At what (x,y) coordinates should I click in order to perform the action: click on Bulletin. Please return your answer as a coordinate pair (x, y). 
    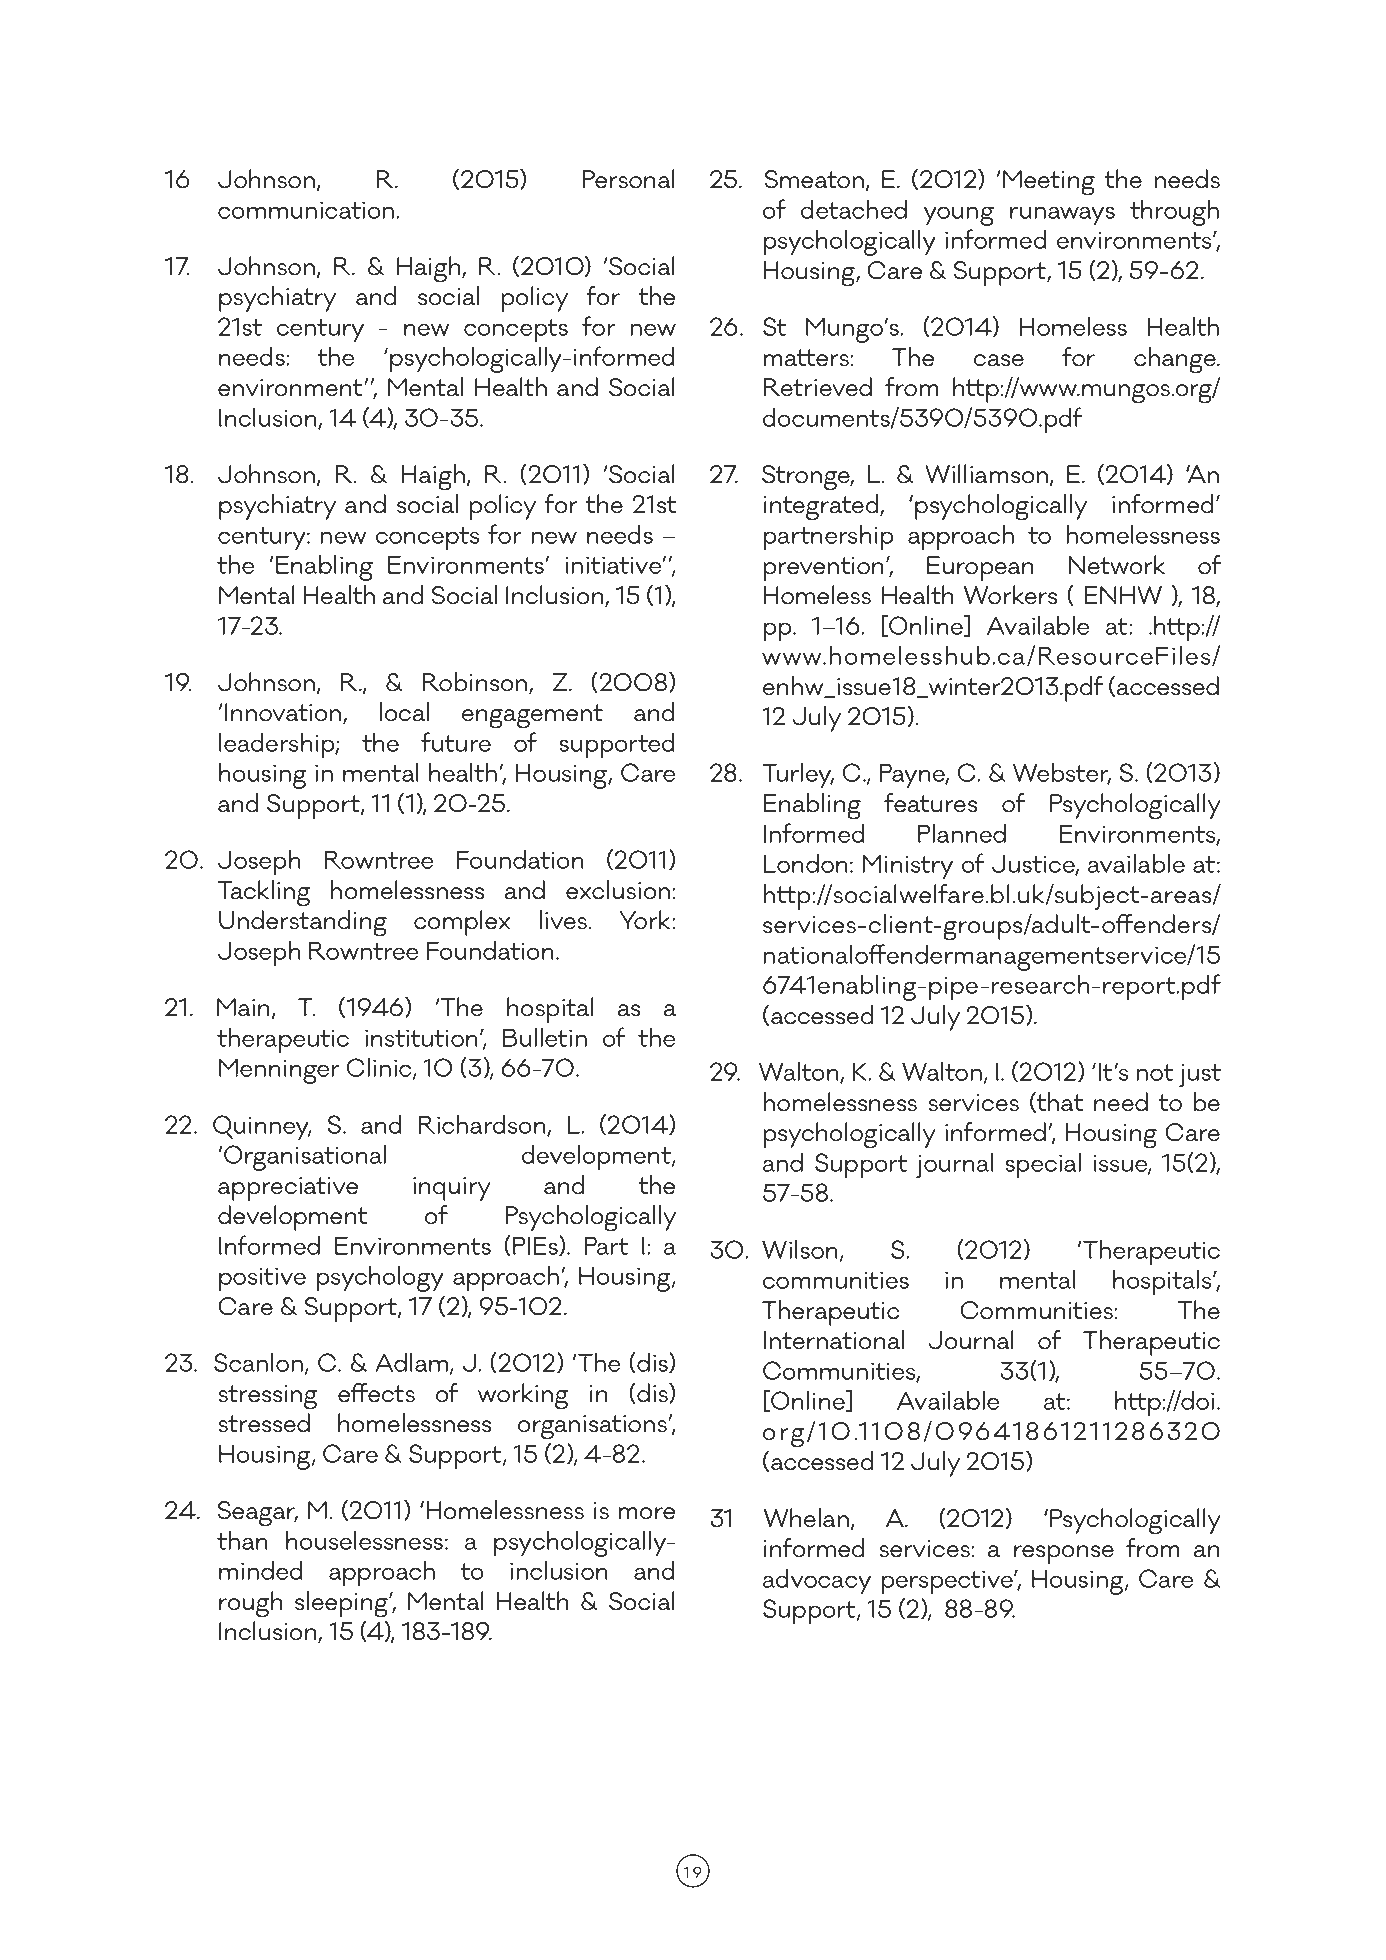
    Looking at the image, I should click on (545, 1037).
